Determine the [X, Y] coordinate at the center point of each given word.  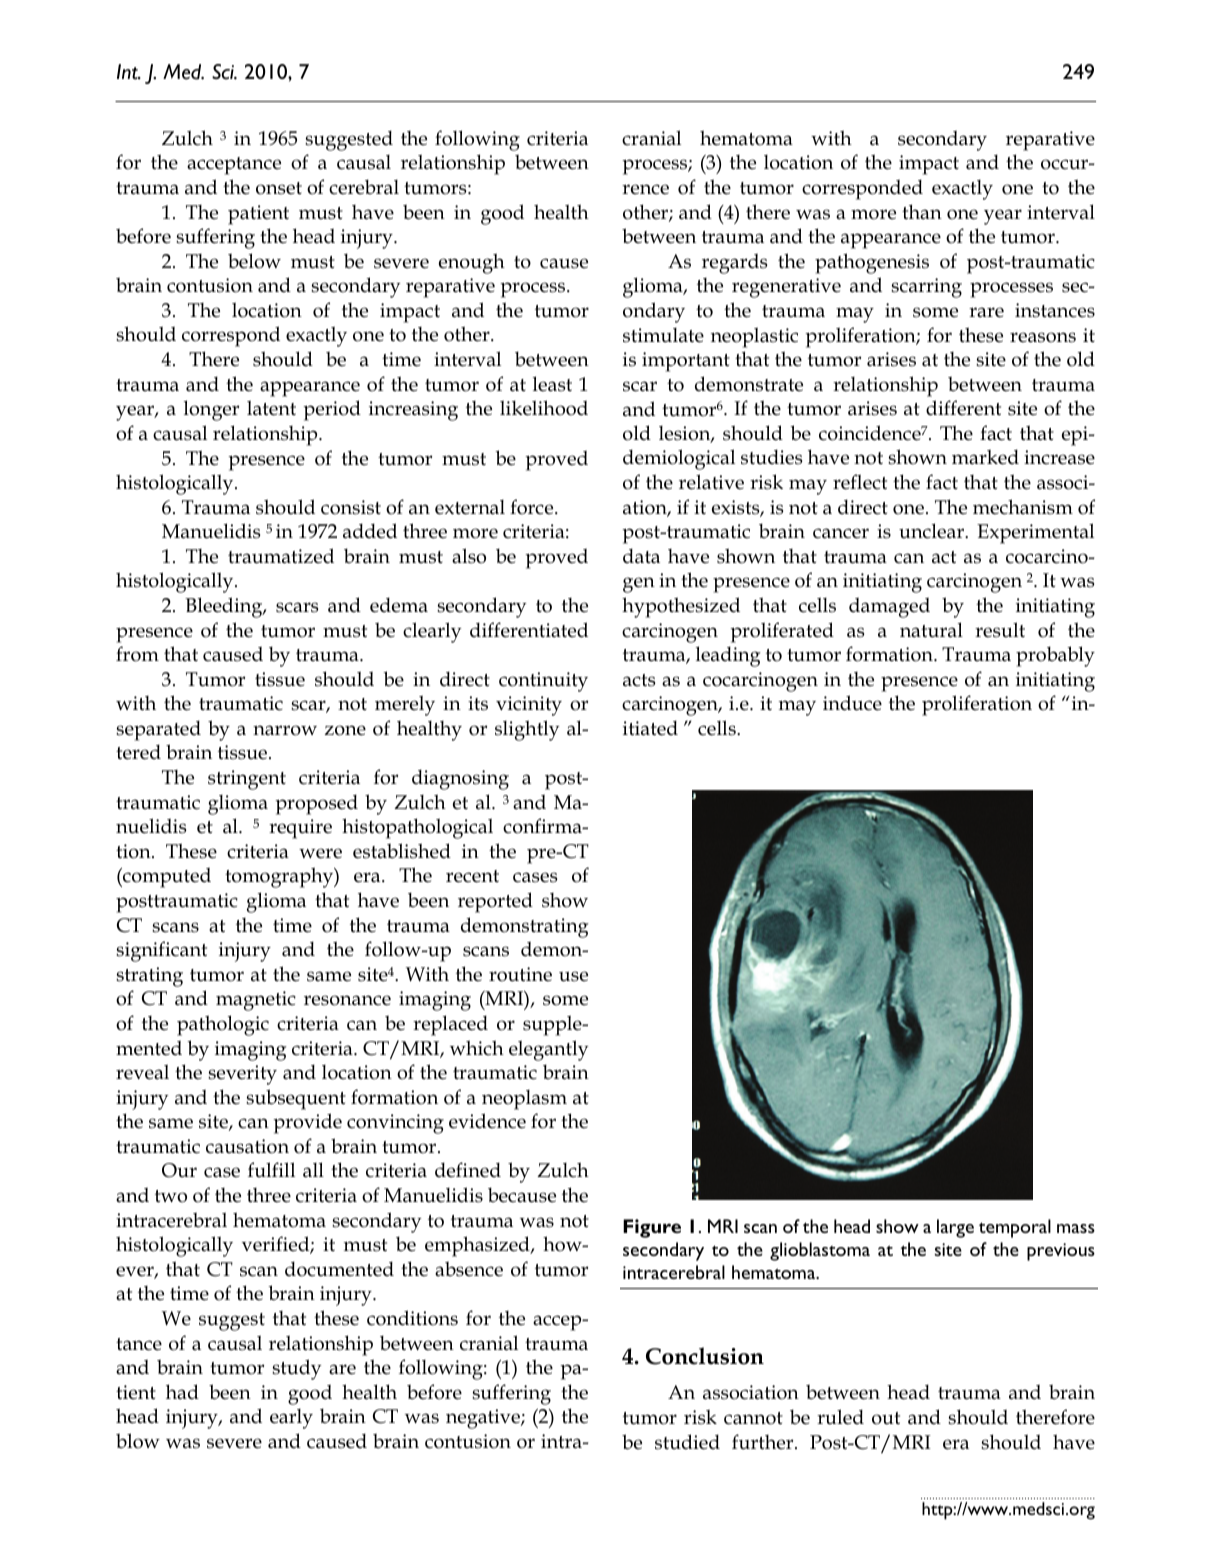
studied [687, 1442]
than [922, 212]
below [254, 261]
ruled [840, 1417]
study [296, 1369]
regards [734, 263]
